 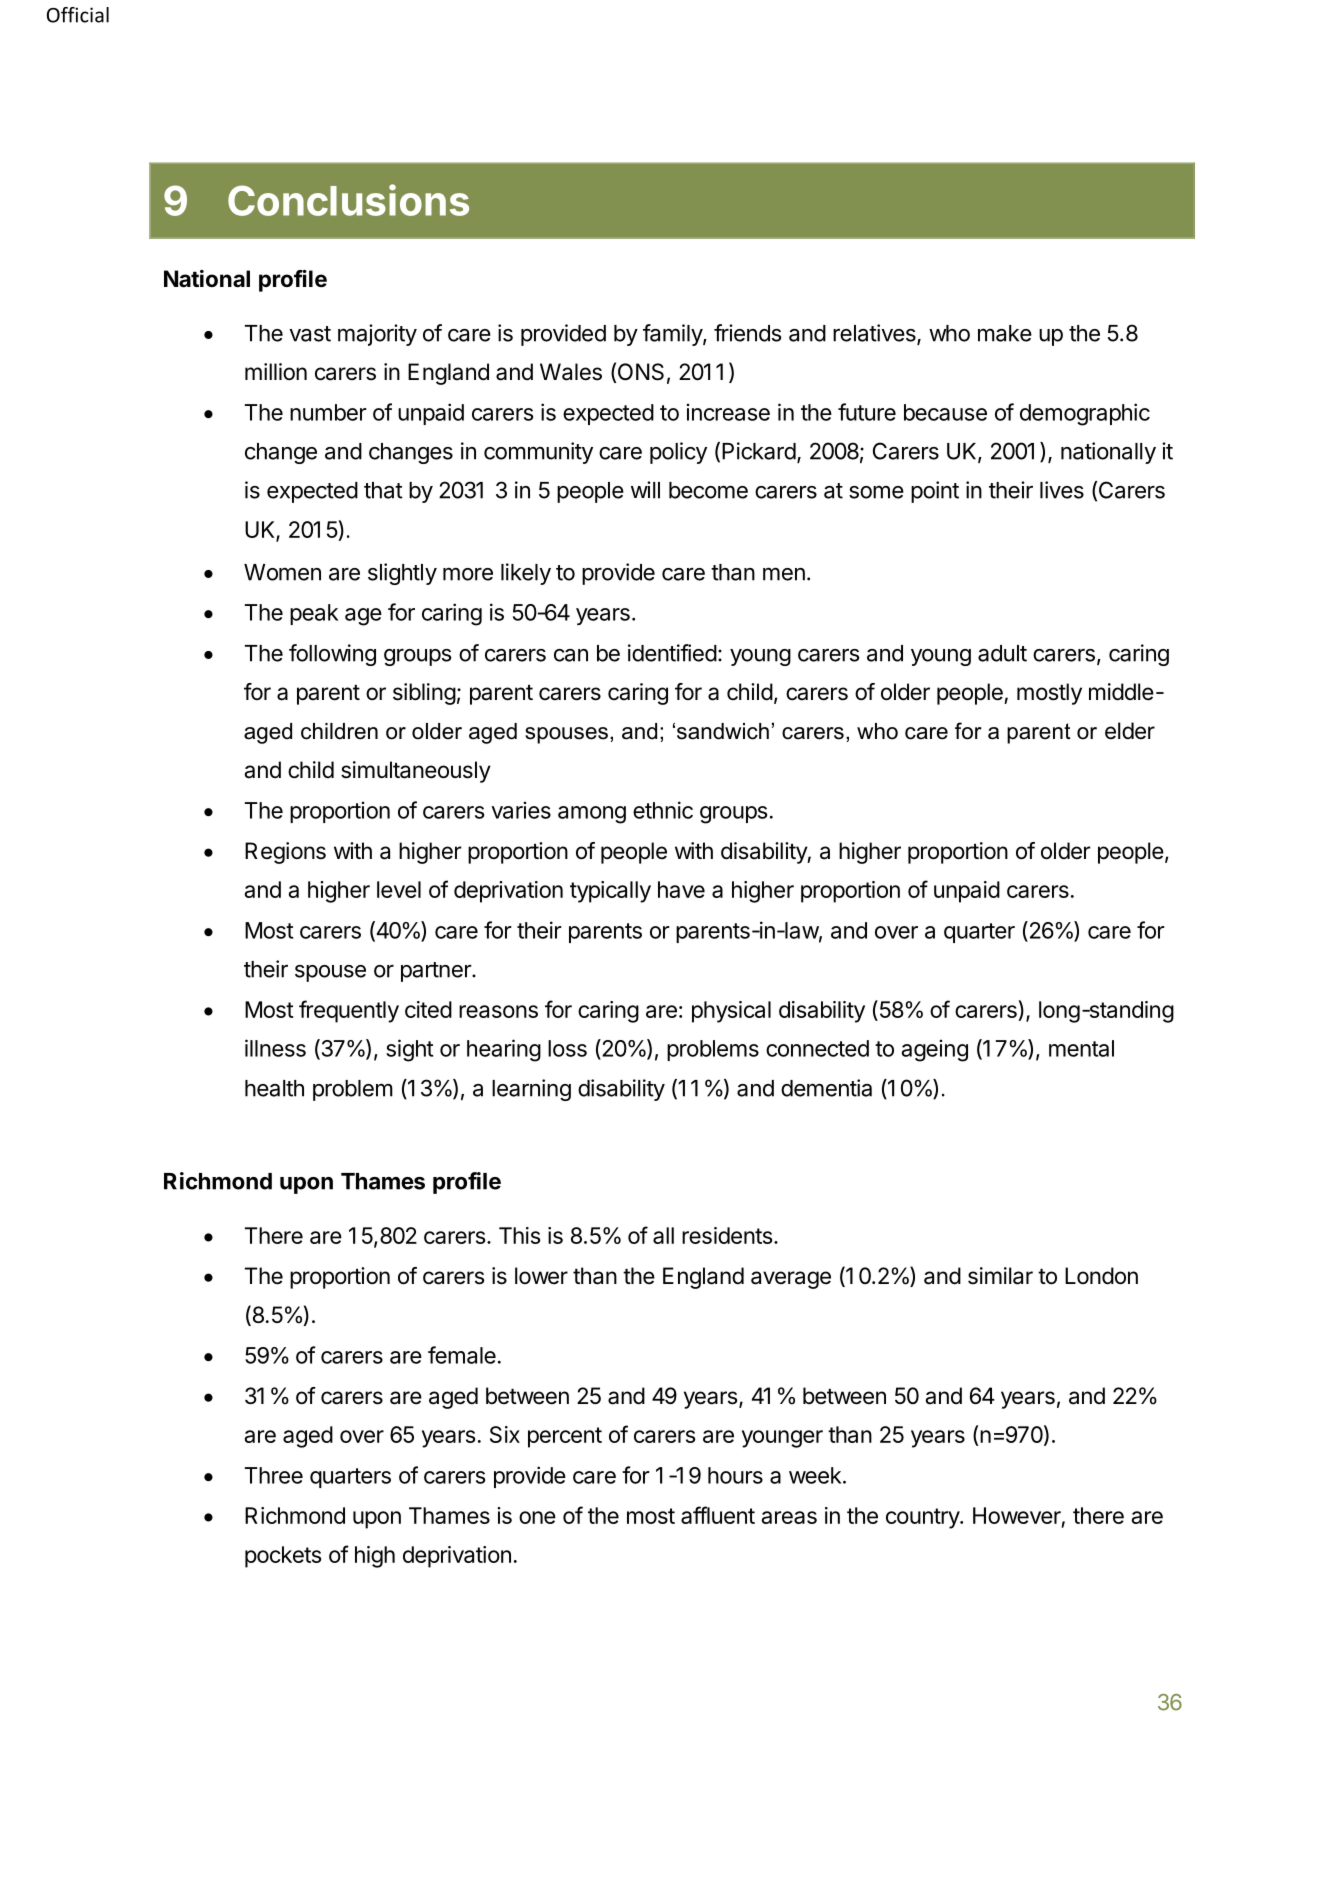 I want to click on Women, so click(x=282, y=572).
